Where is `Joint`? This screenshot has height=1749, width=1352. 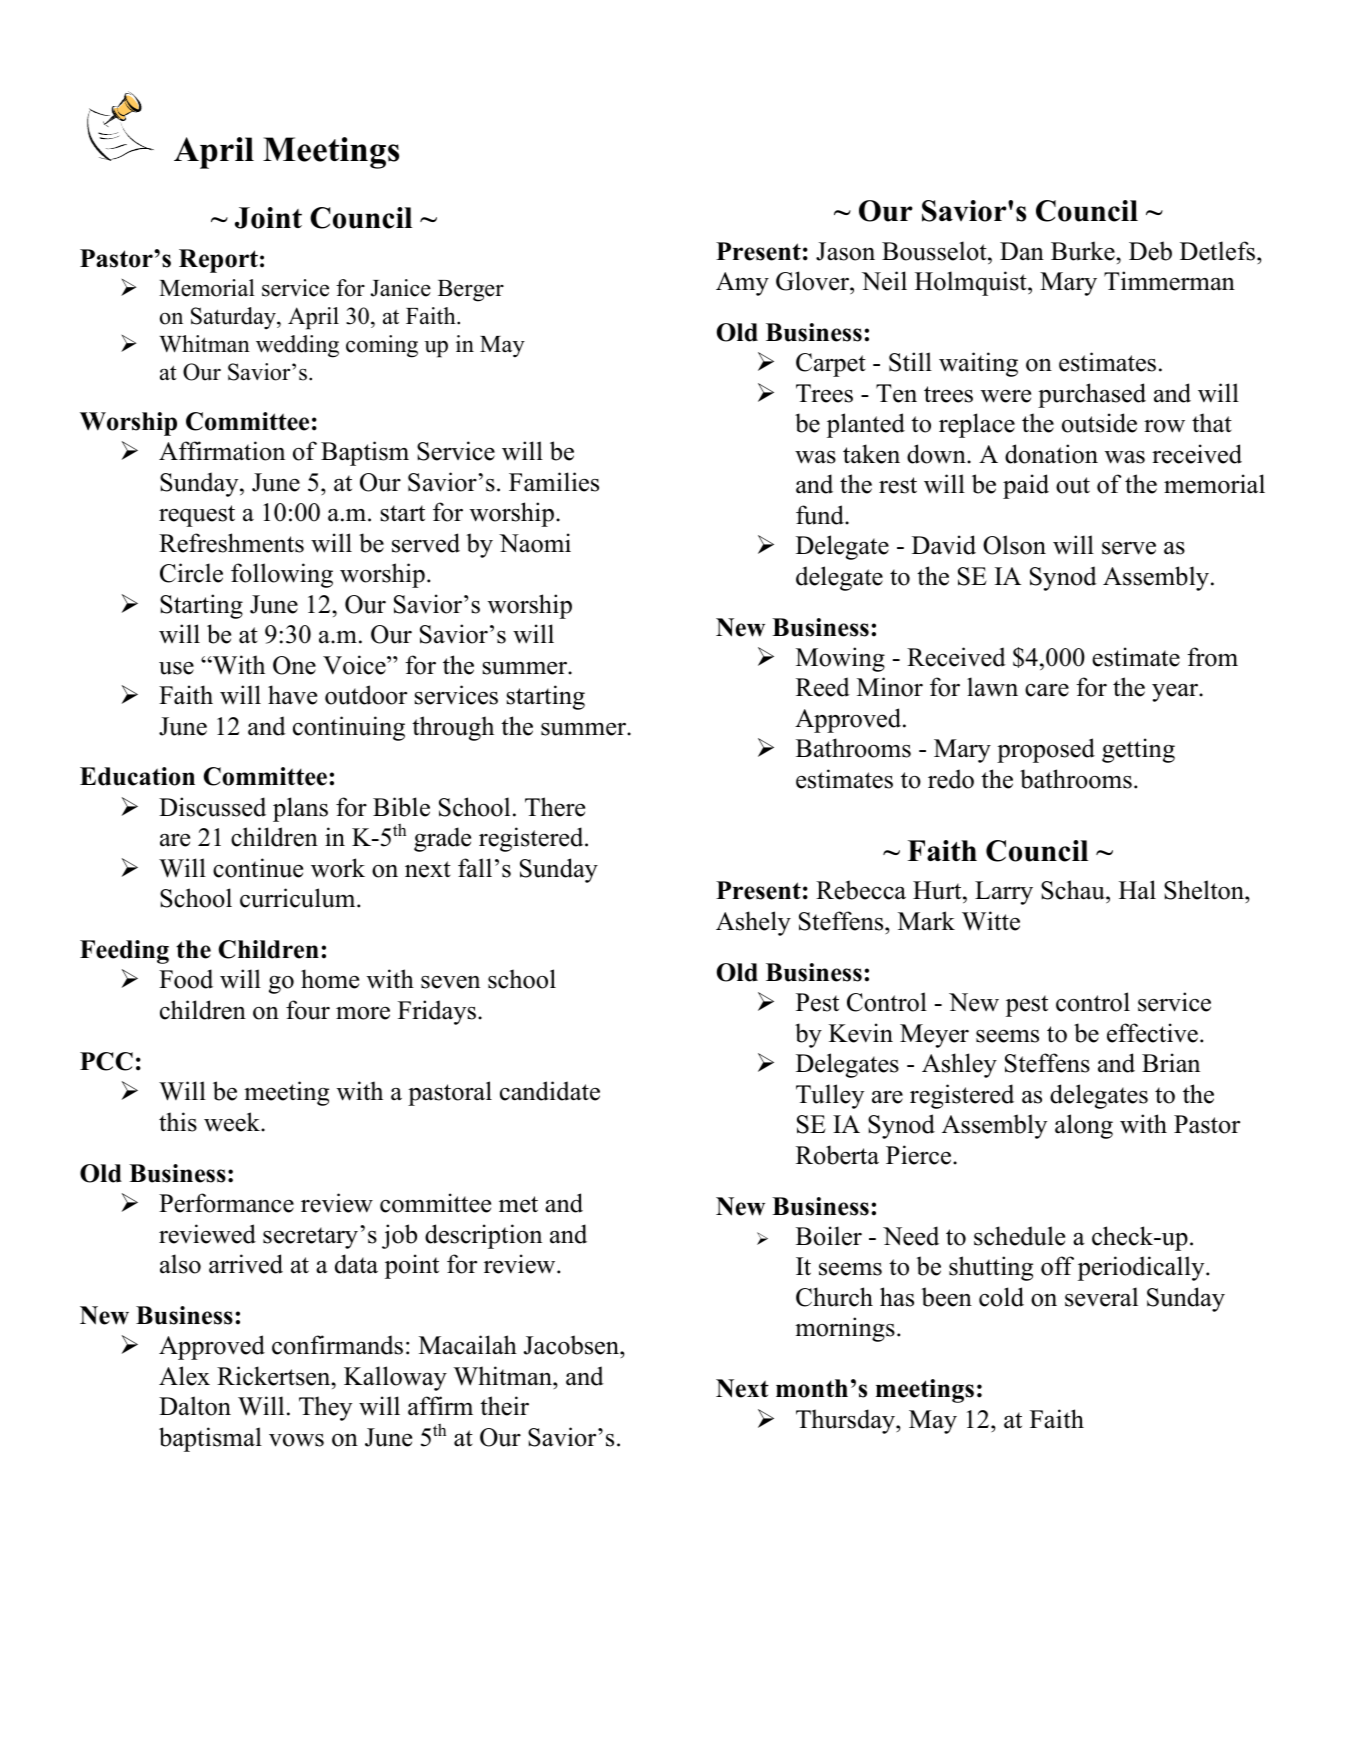 Joint is located at coordinates (268, 218).
